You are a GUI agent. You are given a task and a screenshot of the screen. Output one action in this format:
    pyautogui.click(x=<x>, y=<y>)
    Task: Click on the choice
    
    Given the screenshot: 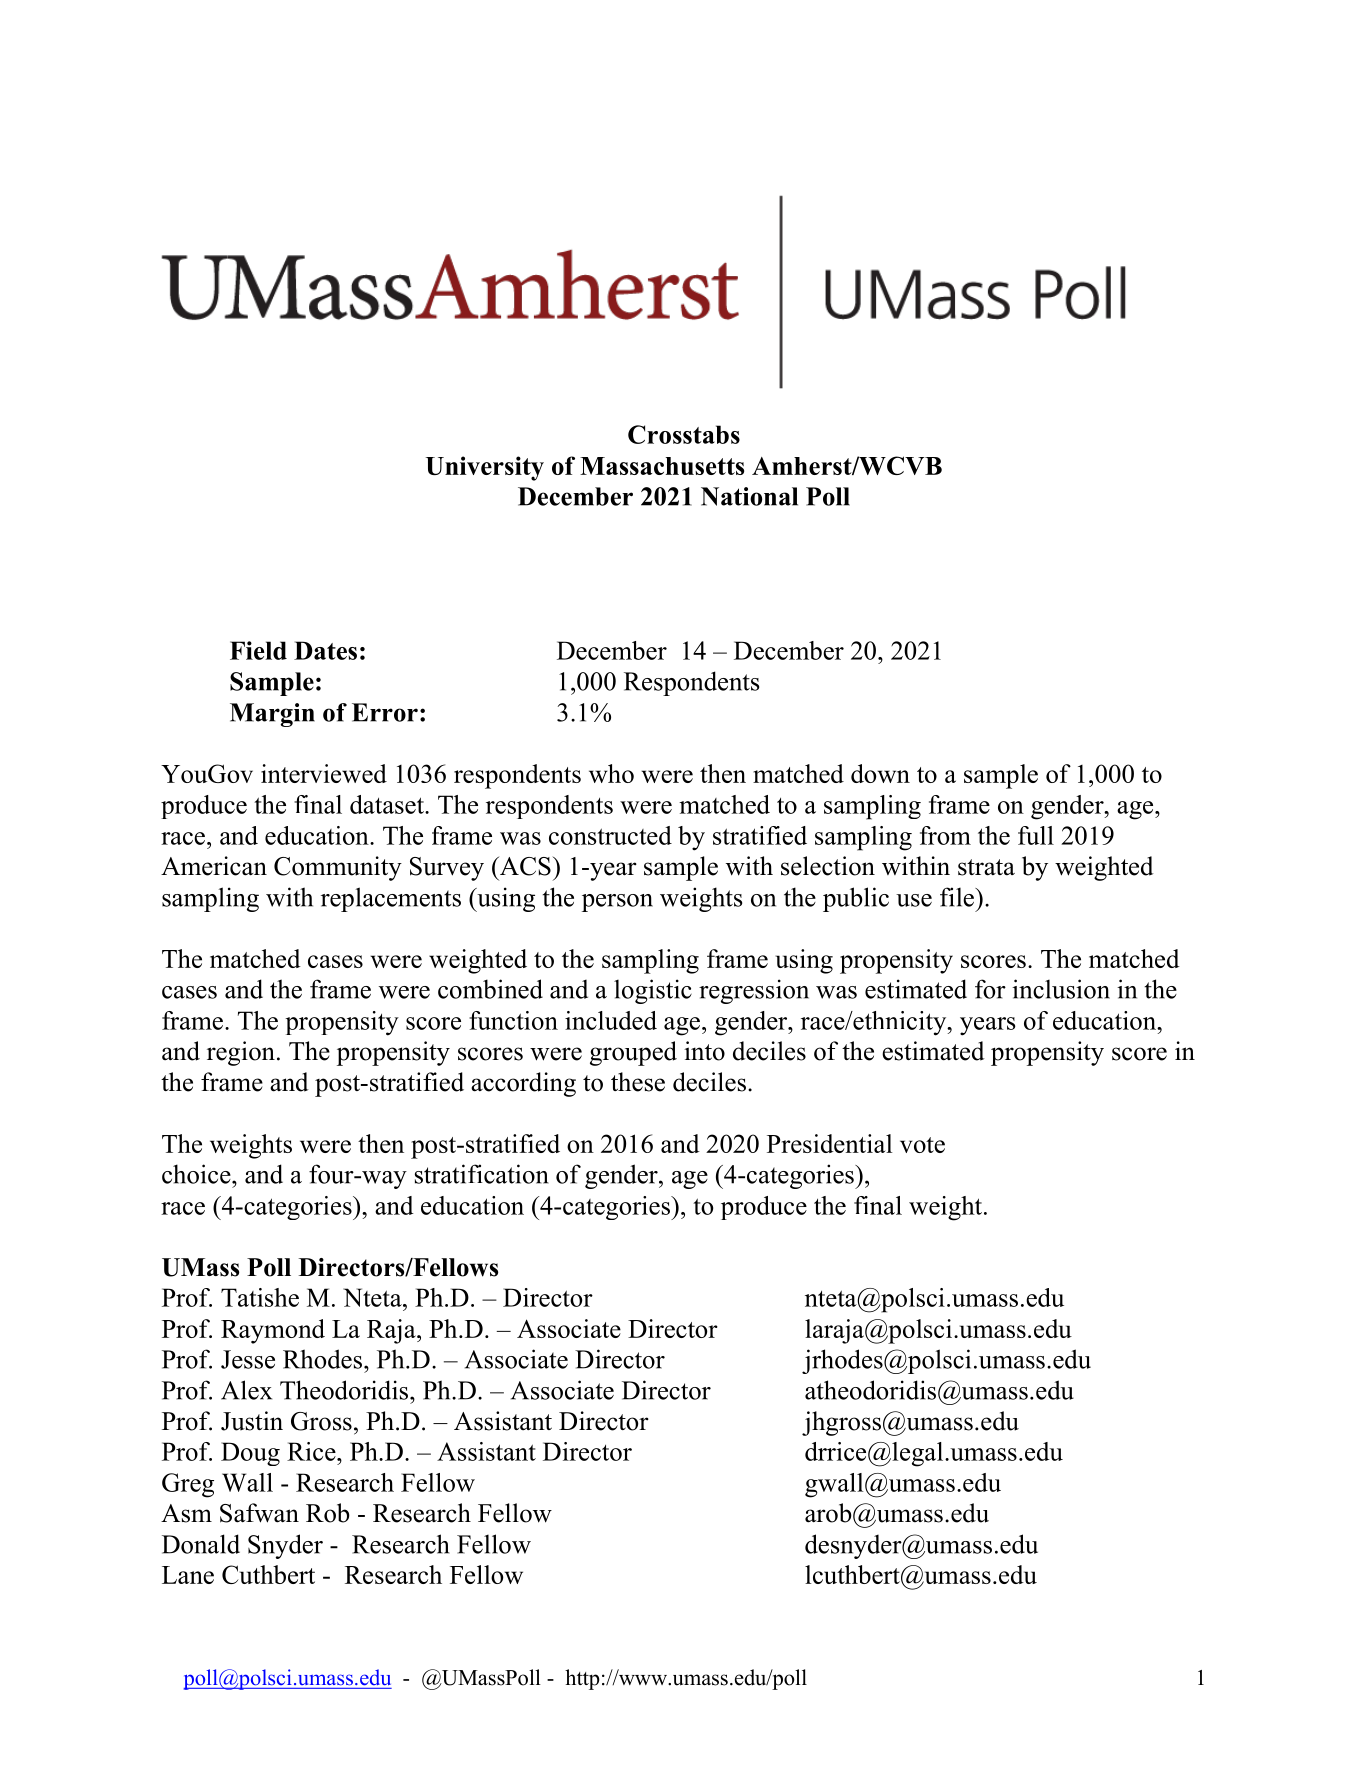 What is the action you would take?
    pyautogui.click(x=197, y=1174)
